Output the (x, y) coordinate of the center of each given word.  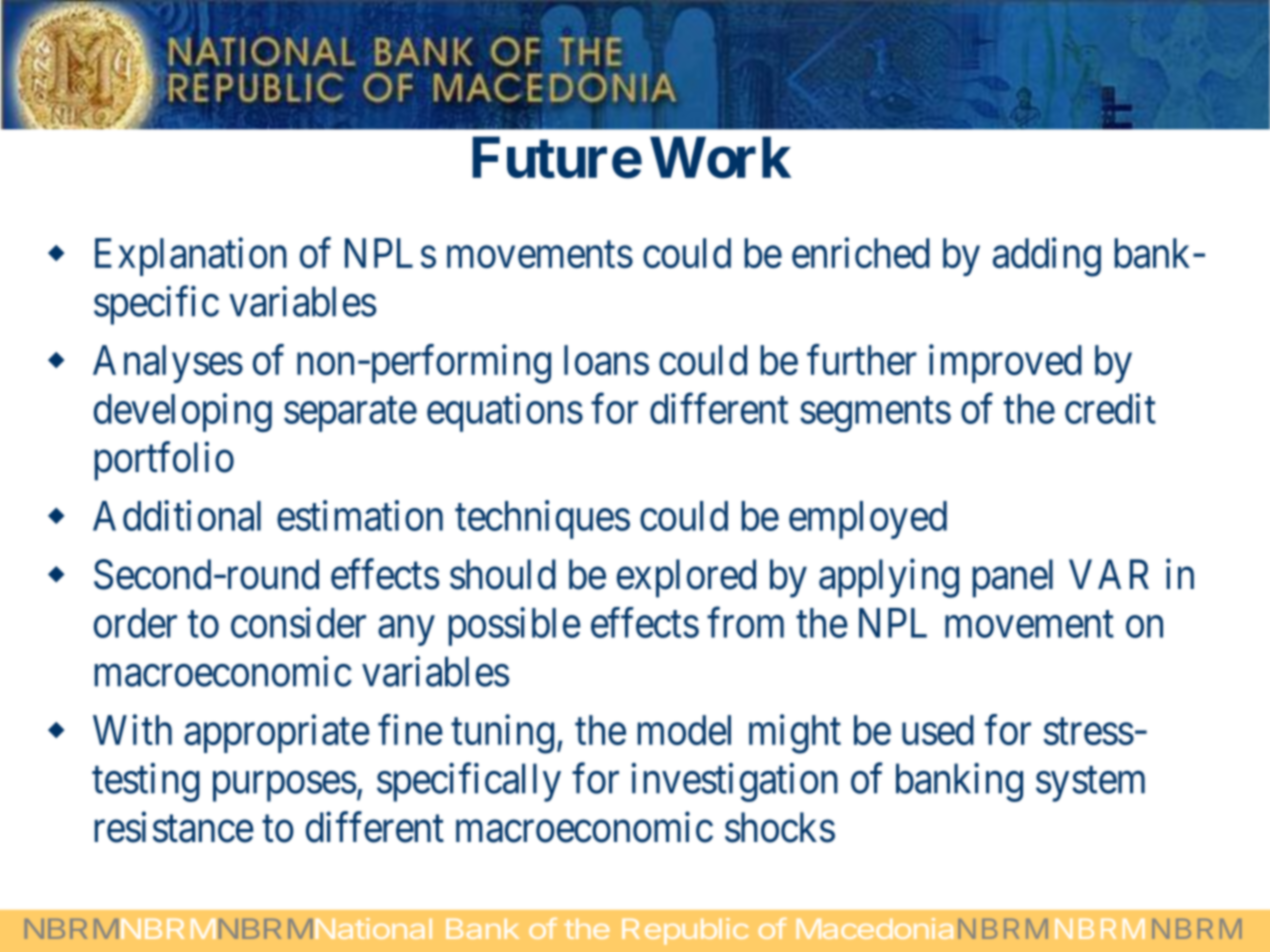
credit (1110, 408)
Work (720, 158)
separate (350, 414)
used (938, 730)
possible (515, 626)
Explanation (191, 256)
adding (1047, 257)
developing (183, 412)
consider (298, 622)
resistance (174, 827)
